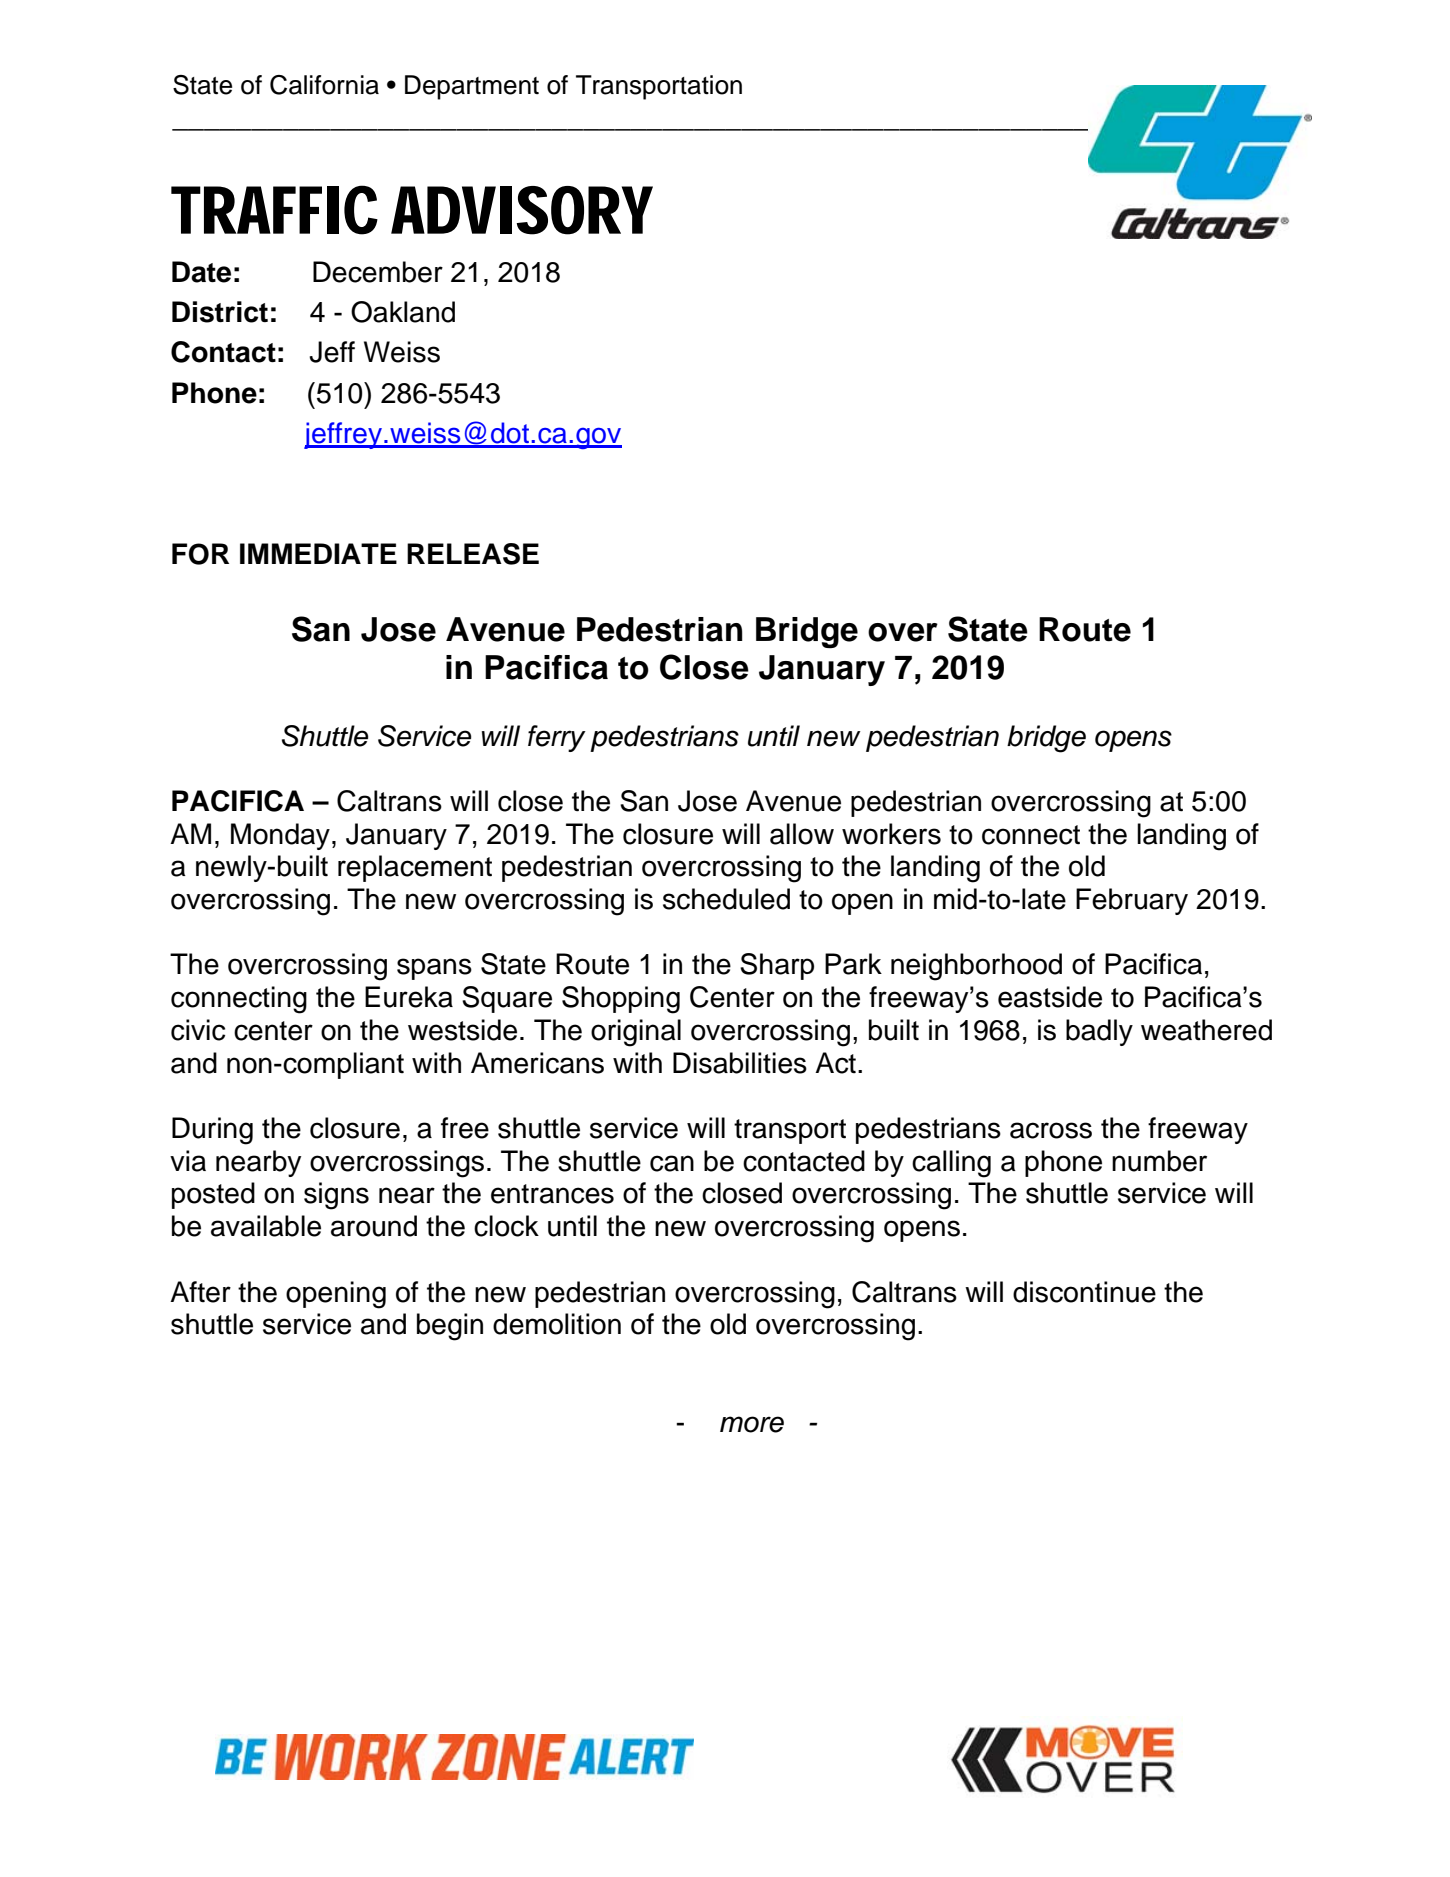 This screenshot has width=1450, height=1877. I want to click on California, so click(324, 85).
